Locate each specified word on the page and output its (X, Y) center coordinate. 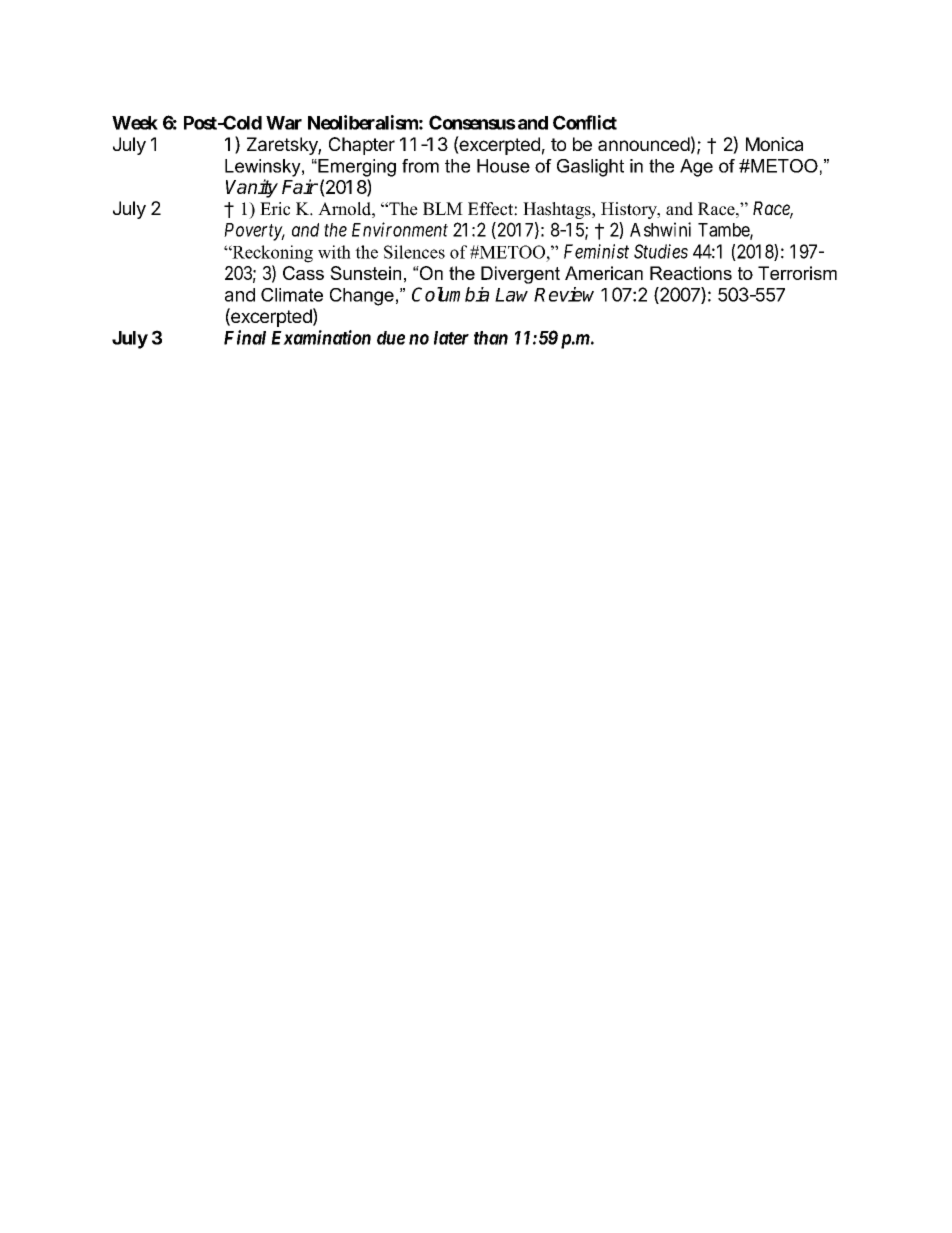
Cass (303, 273)
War (284, 123)
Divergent (520, 275)
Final (245, 337)
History (630, 210)
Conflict (585, 122)
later (451, 338)
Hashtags (558, 210)
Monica (774, 144)
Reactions (691, 273)
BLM (443, 208)
